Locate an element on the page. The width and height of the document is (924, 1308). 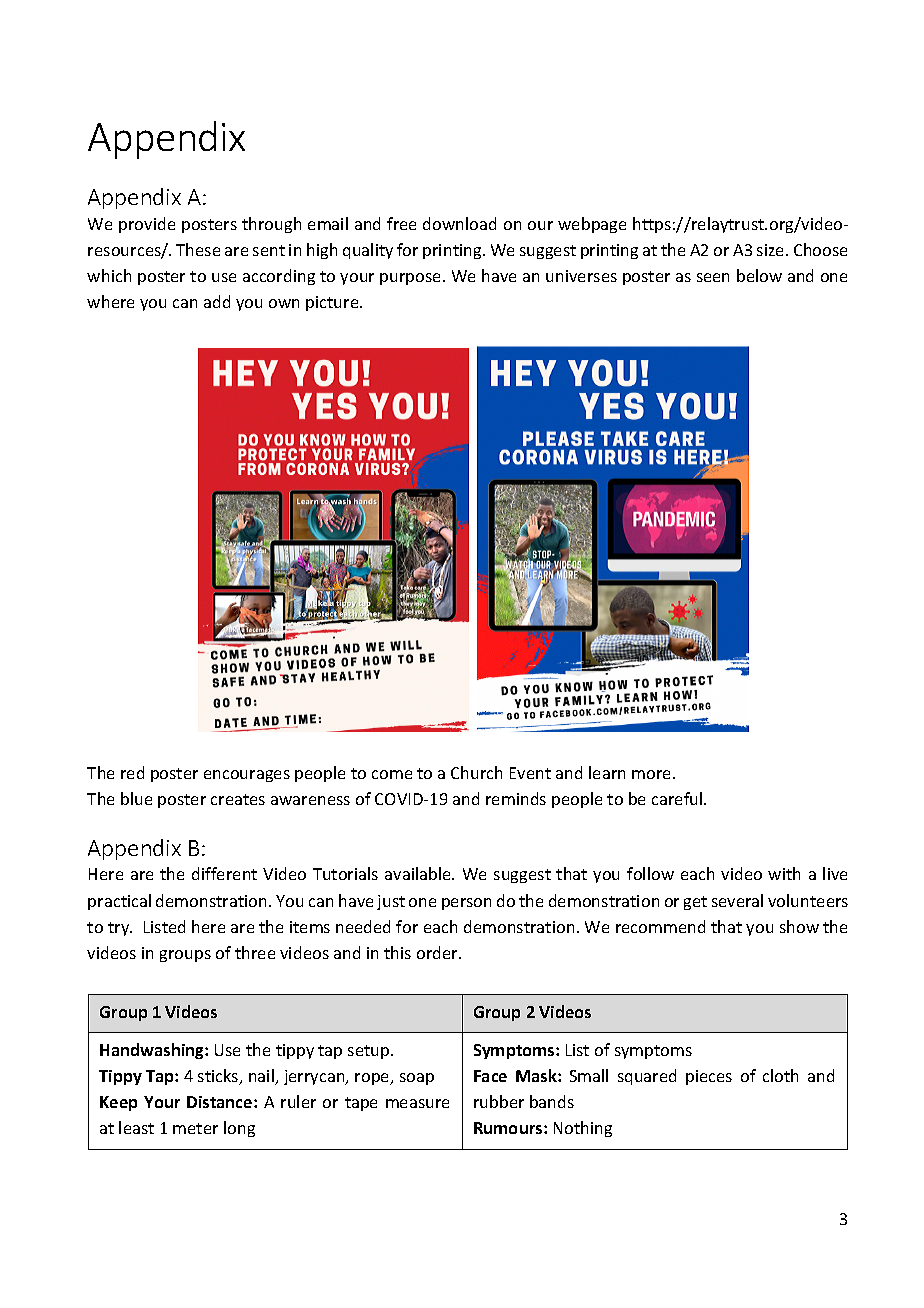
Distance is located at coordinates (221, 1102).
